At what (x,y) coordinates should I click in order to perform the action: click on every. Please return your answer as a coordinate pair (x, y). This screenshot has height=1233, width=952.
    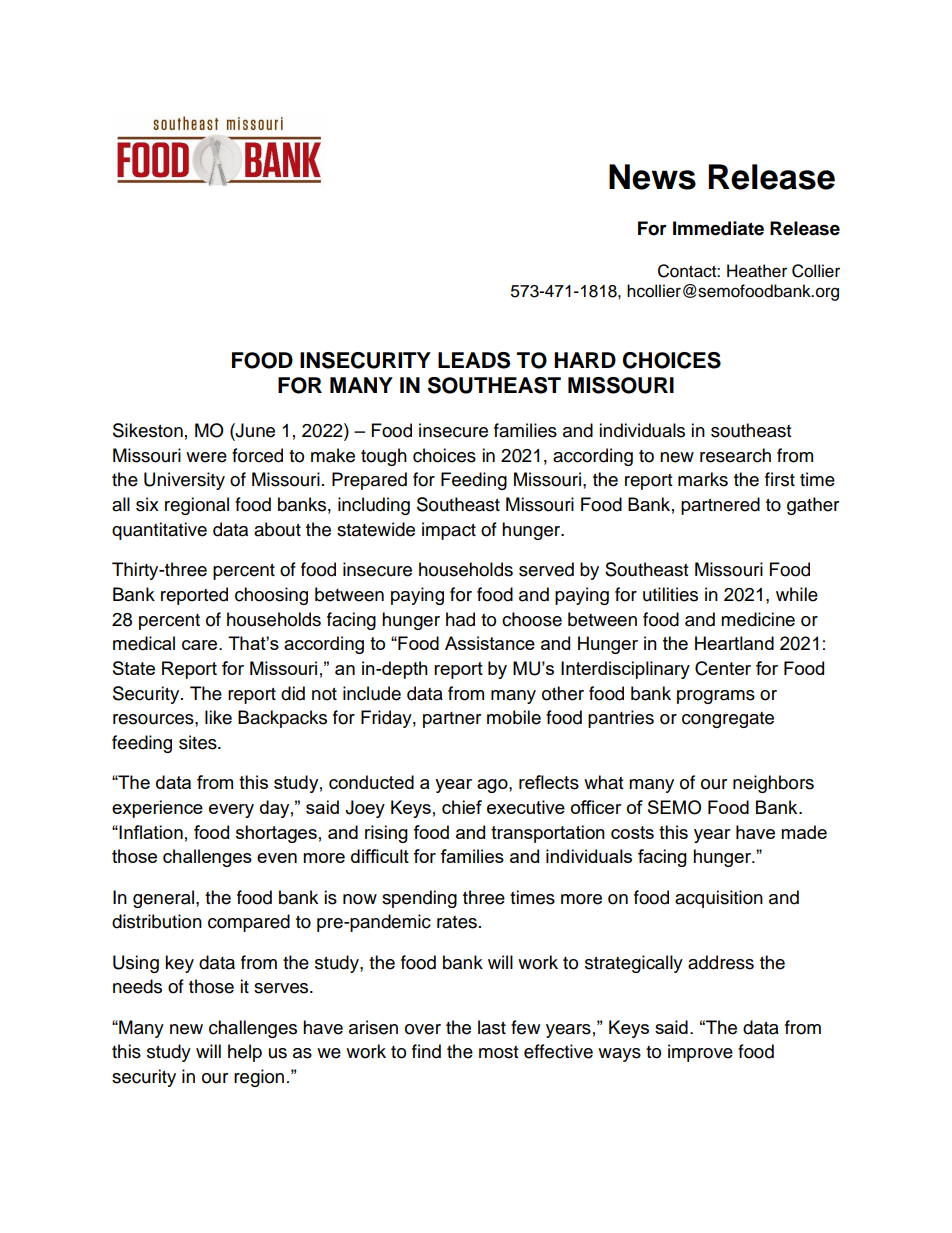
    Looking at the image, I should click on (231, 811).
